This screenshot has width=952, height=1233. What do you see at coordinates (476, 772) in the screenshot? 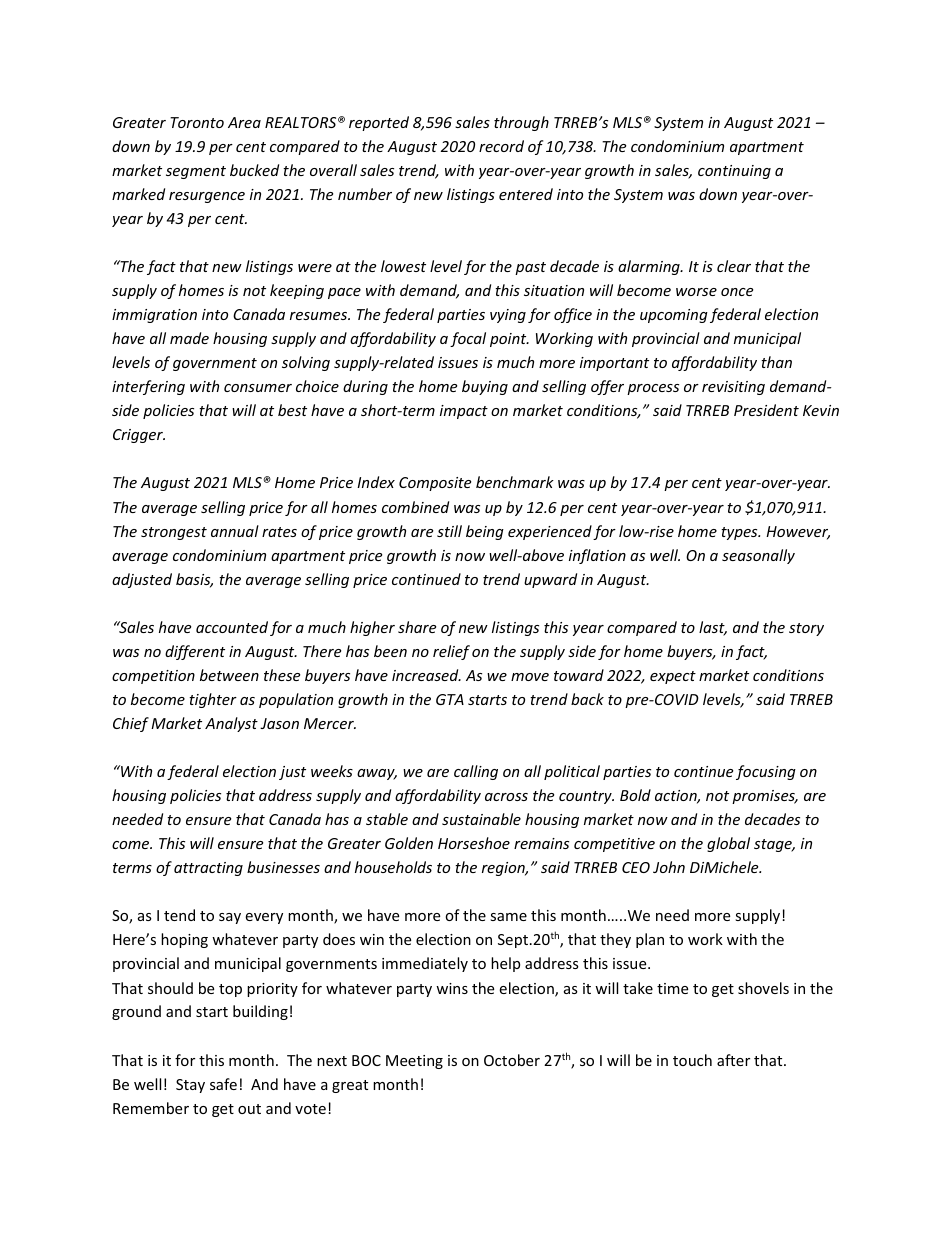
I see `calling` at bounding box center [476, 772].
